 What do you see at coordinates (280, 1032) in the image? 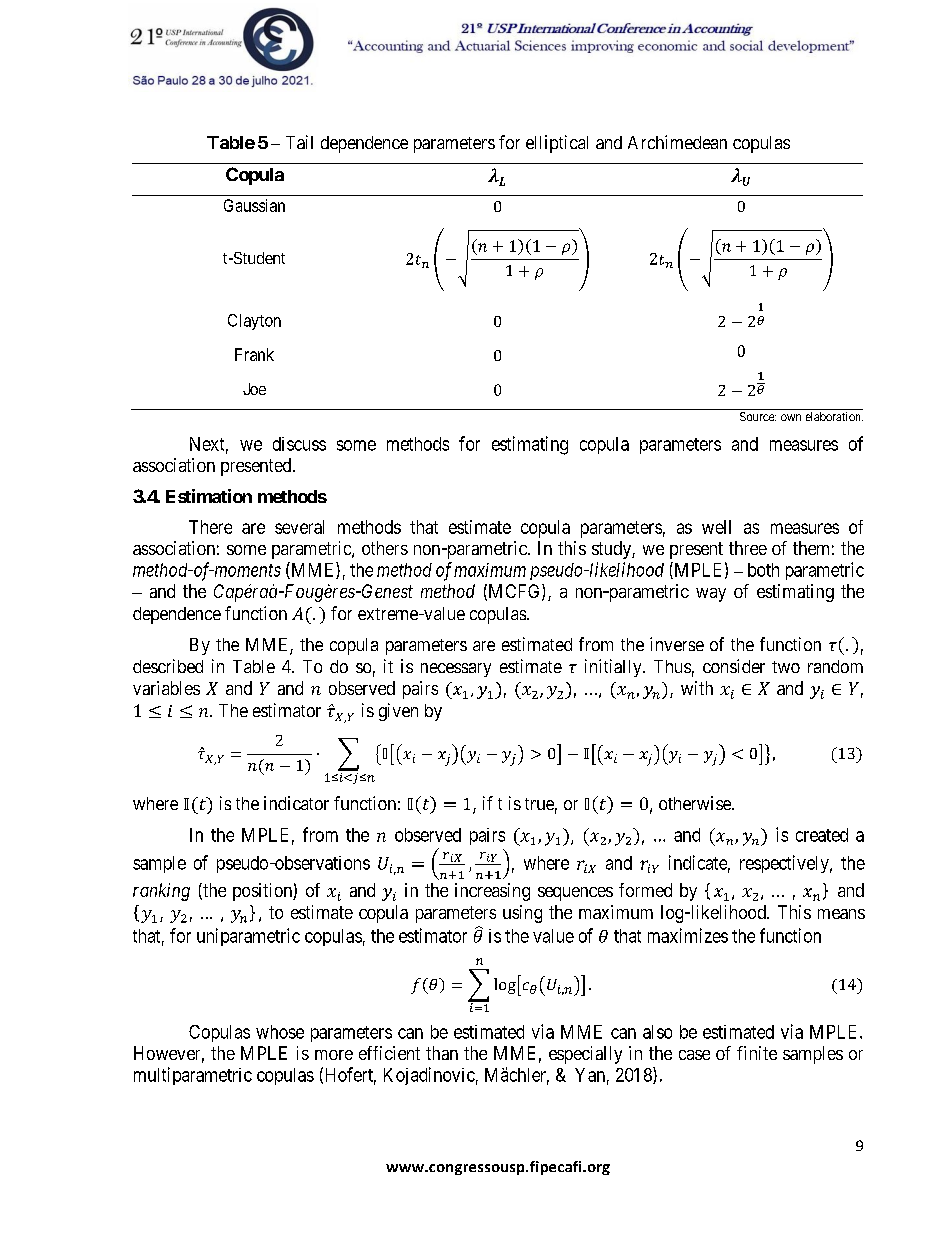
I see `whose` at bounding box center [280, 1032].
